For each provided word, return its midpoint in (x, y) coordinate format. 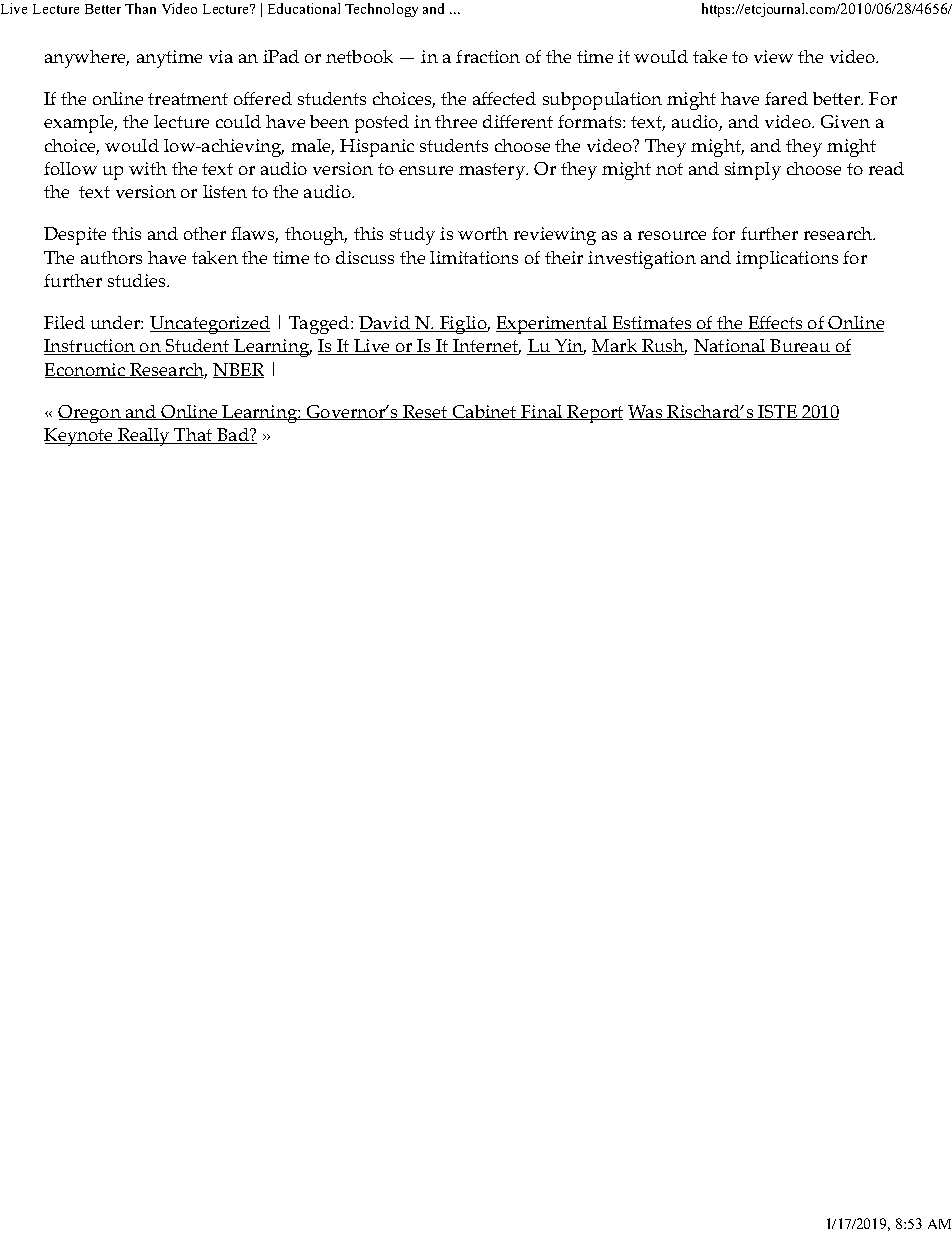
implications (787, 260)
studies (138, 280)
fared (786, 98)
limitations (474, 257)
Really (144, 437)
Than (140, 8)
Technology (381, 10)
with (148, 168)
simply (753, 171)
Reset (425, 412)
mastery (493, 171)
